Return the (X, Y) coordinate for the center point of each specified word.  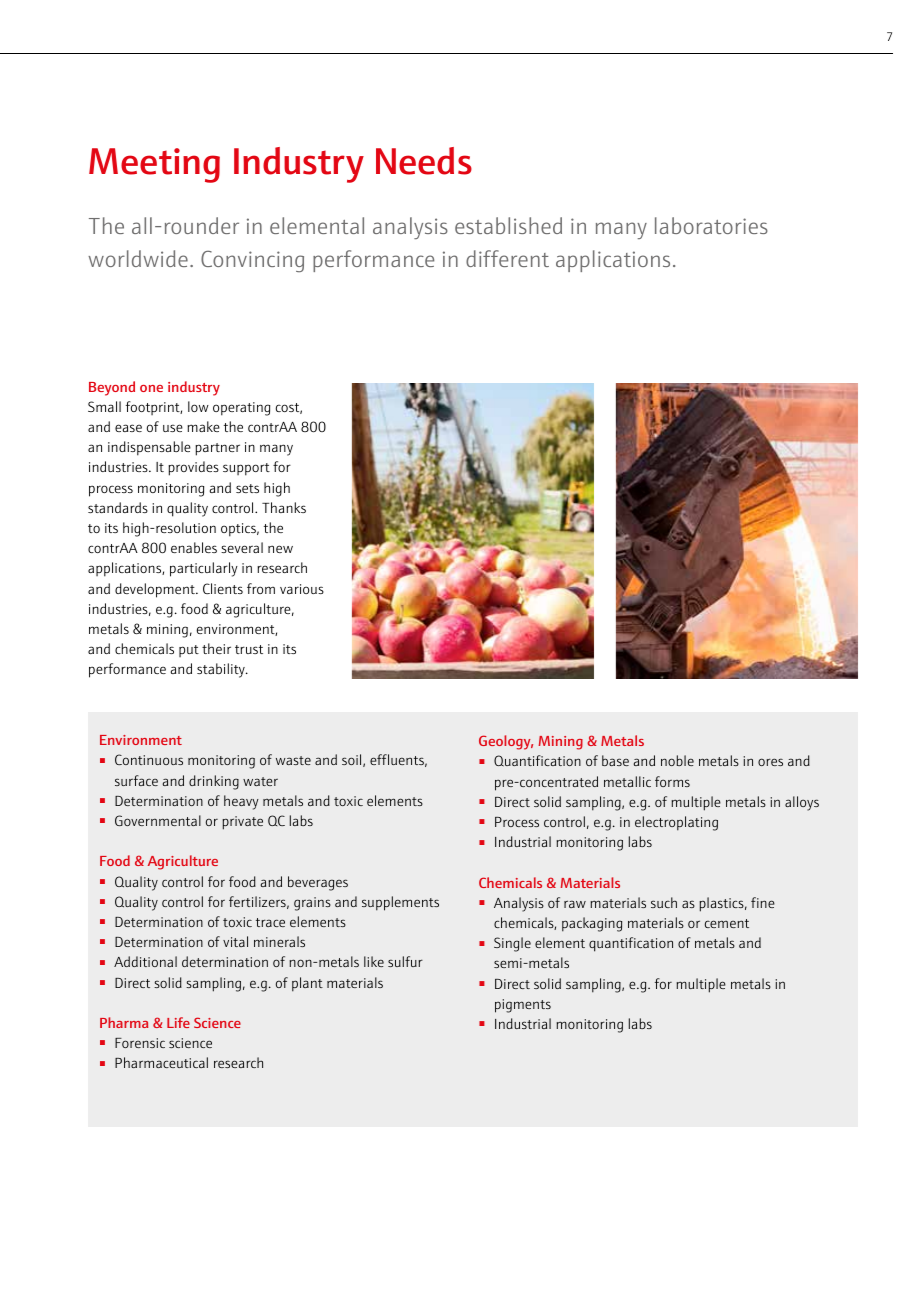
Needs (424, 161)
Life (178, 1022)
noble (677, 760)
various (302, 589)
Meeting (154, 165)
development (156, 590)
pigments (523, 1006)
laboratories (711, 225)
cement (727, 923)
